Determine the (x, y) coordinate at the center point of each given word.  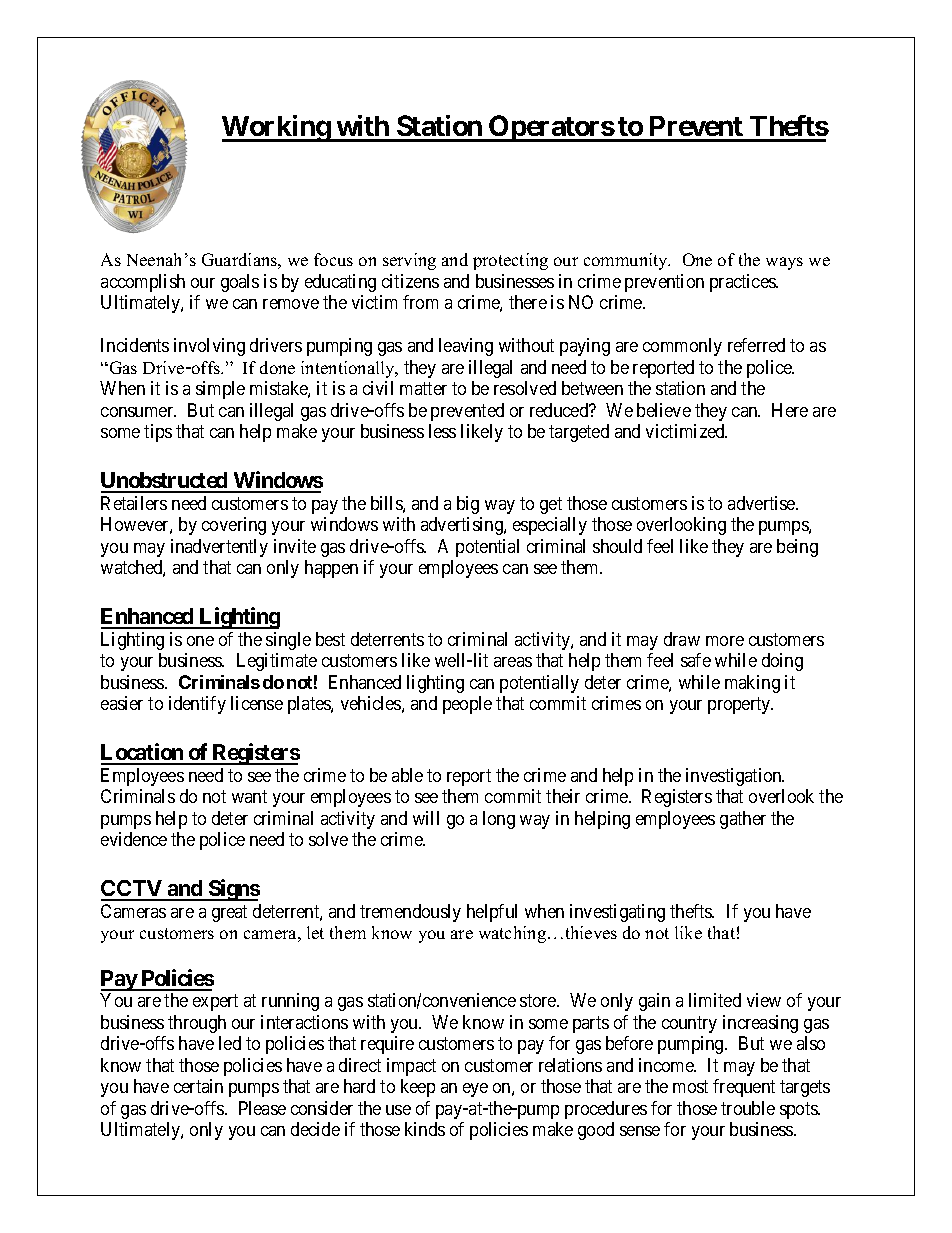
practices (743, 283)
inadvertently (219, 548)
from (420, 302)
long (499, 820)
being (797, 548)
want (249, 797)
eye (475, 1090)
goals (240, 283)
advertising (463, 526)
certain (198, 1086)
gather (743, 820)
